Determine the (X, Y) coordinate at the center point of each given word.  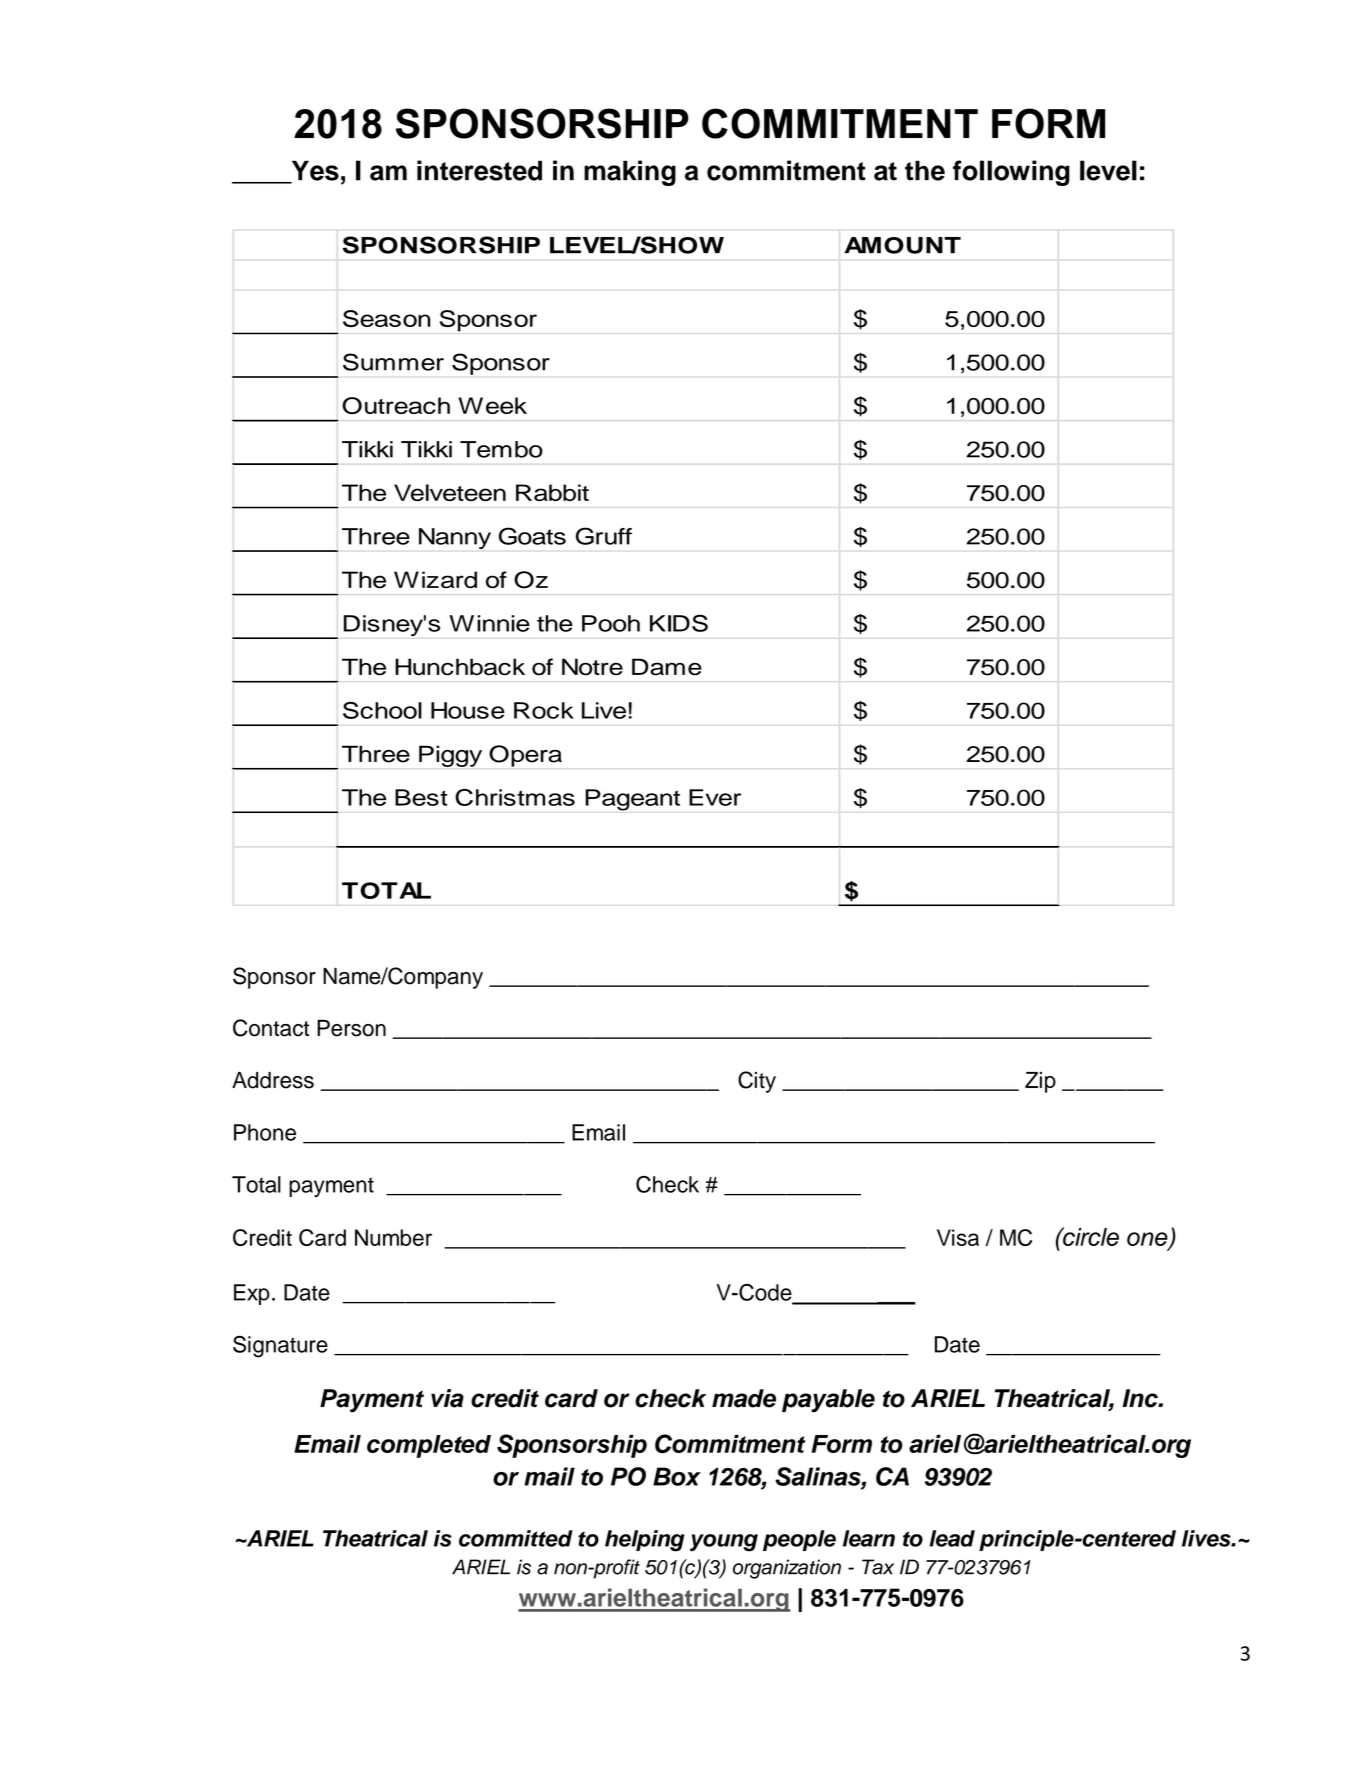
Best (421, 797)
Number (393, 1237)
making (630, 173)
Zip (1040, 1082)
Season (387, 318)
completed (429, 1446)
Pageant (632, 800)
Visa (958, 1237)
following (1011, 173)
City (757, 1082)
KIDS (679, 623)
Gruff (604, 536)
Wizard (435, 580)
